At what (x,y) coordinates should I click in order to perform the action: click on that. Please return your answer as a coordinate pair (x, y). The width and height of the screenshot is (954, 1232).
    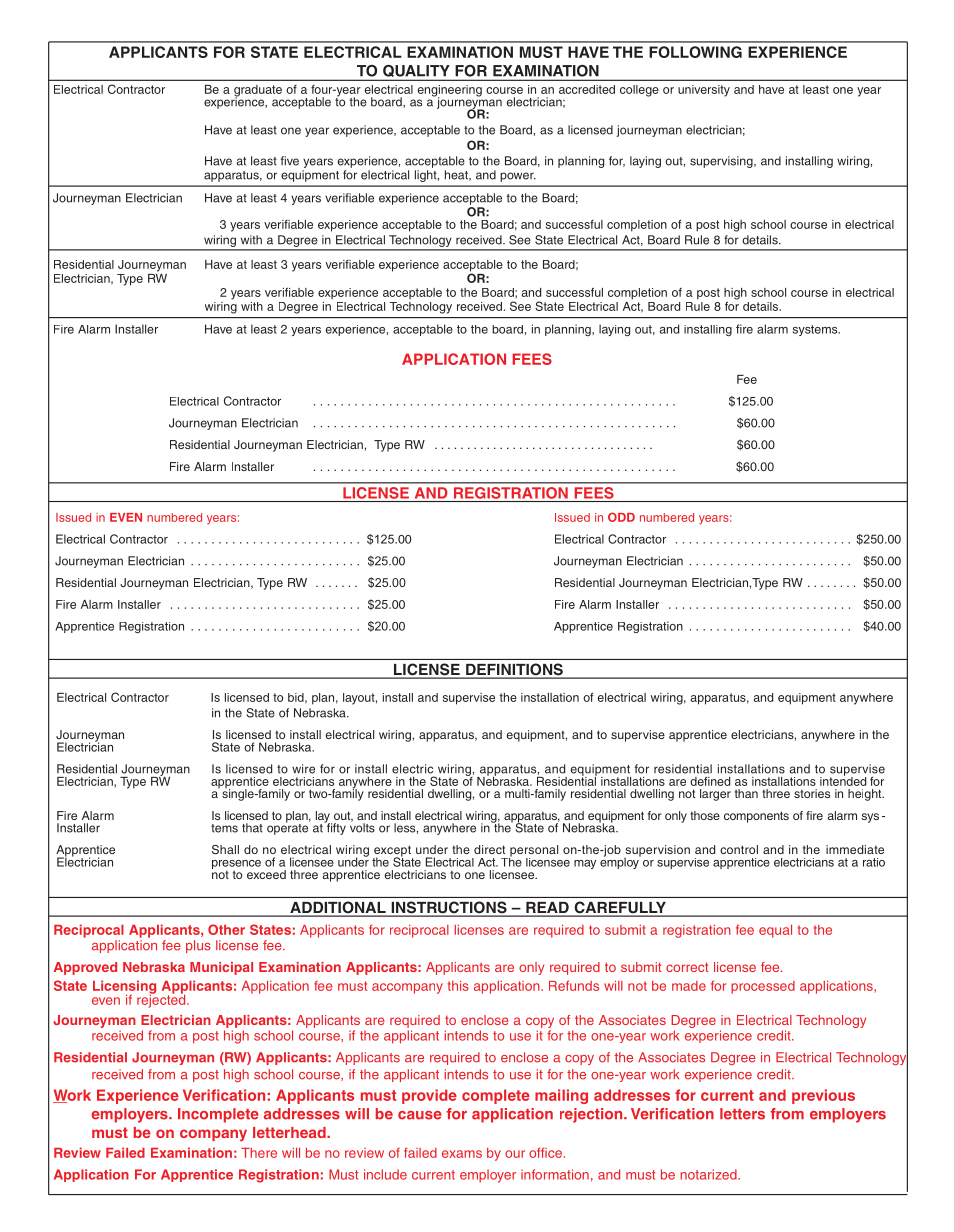
    Looking at the image, I should click on (252, 828).
